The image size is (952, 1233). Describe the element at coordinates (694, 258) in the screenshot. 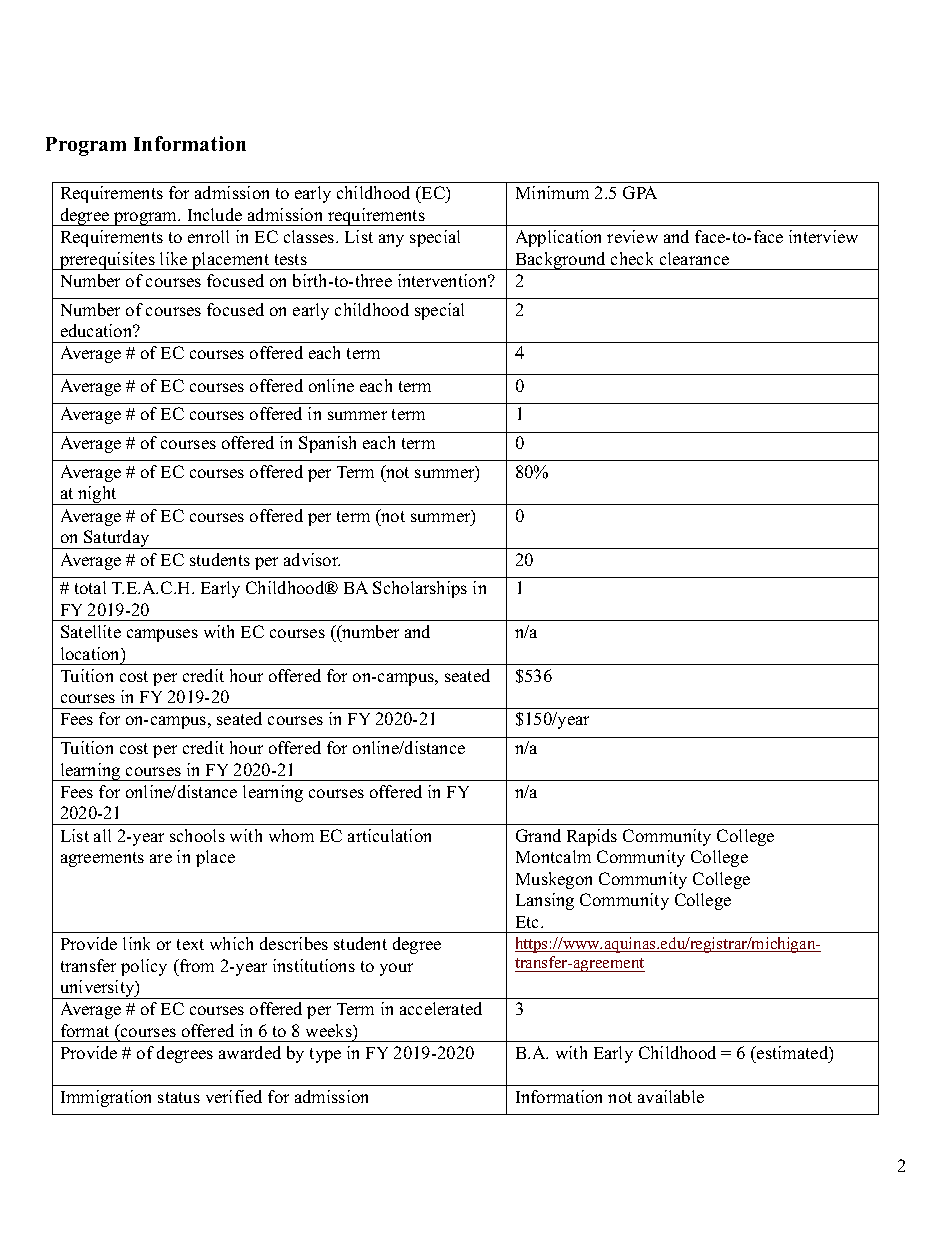

I see `clearance` at that location.
